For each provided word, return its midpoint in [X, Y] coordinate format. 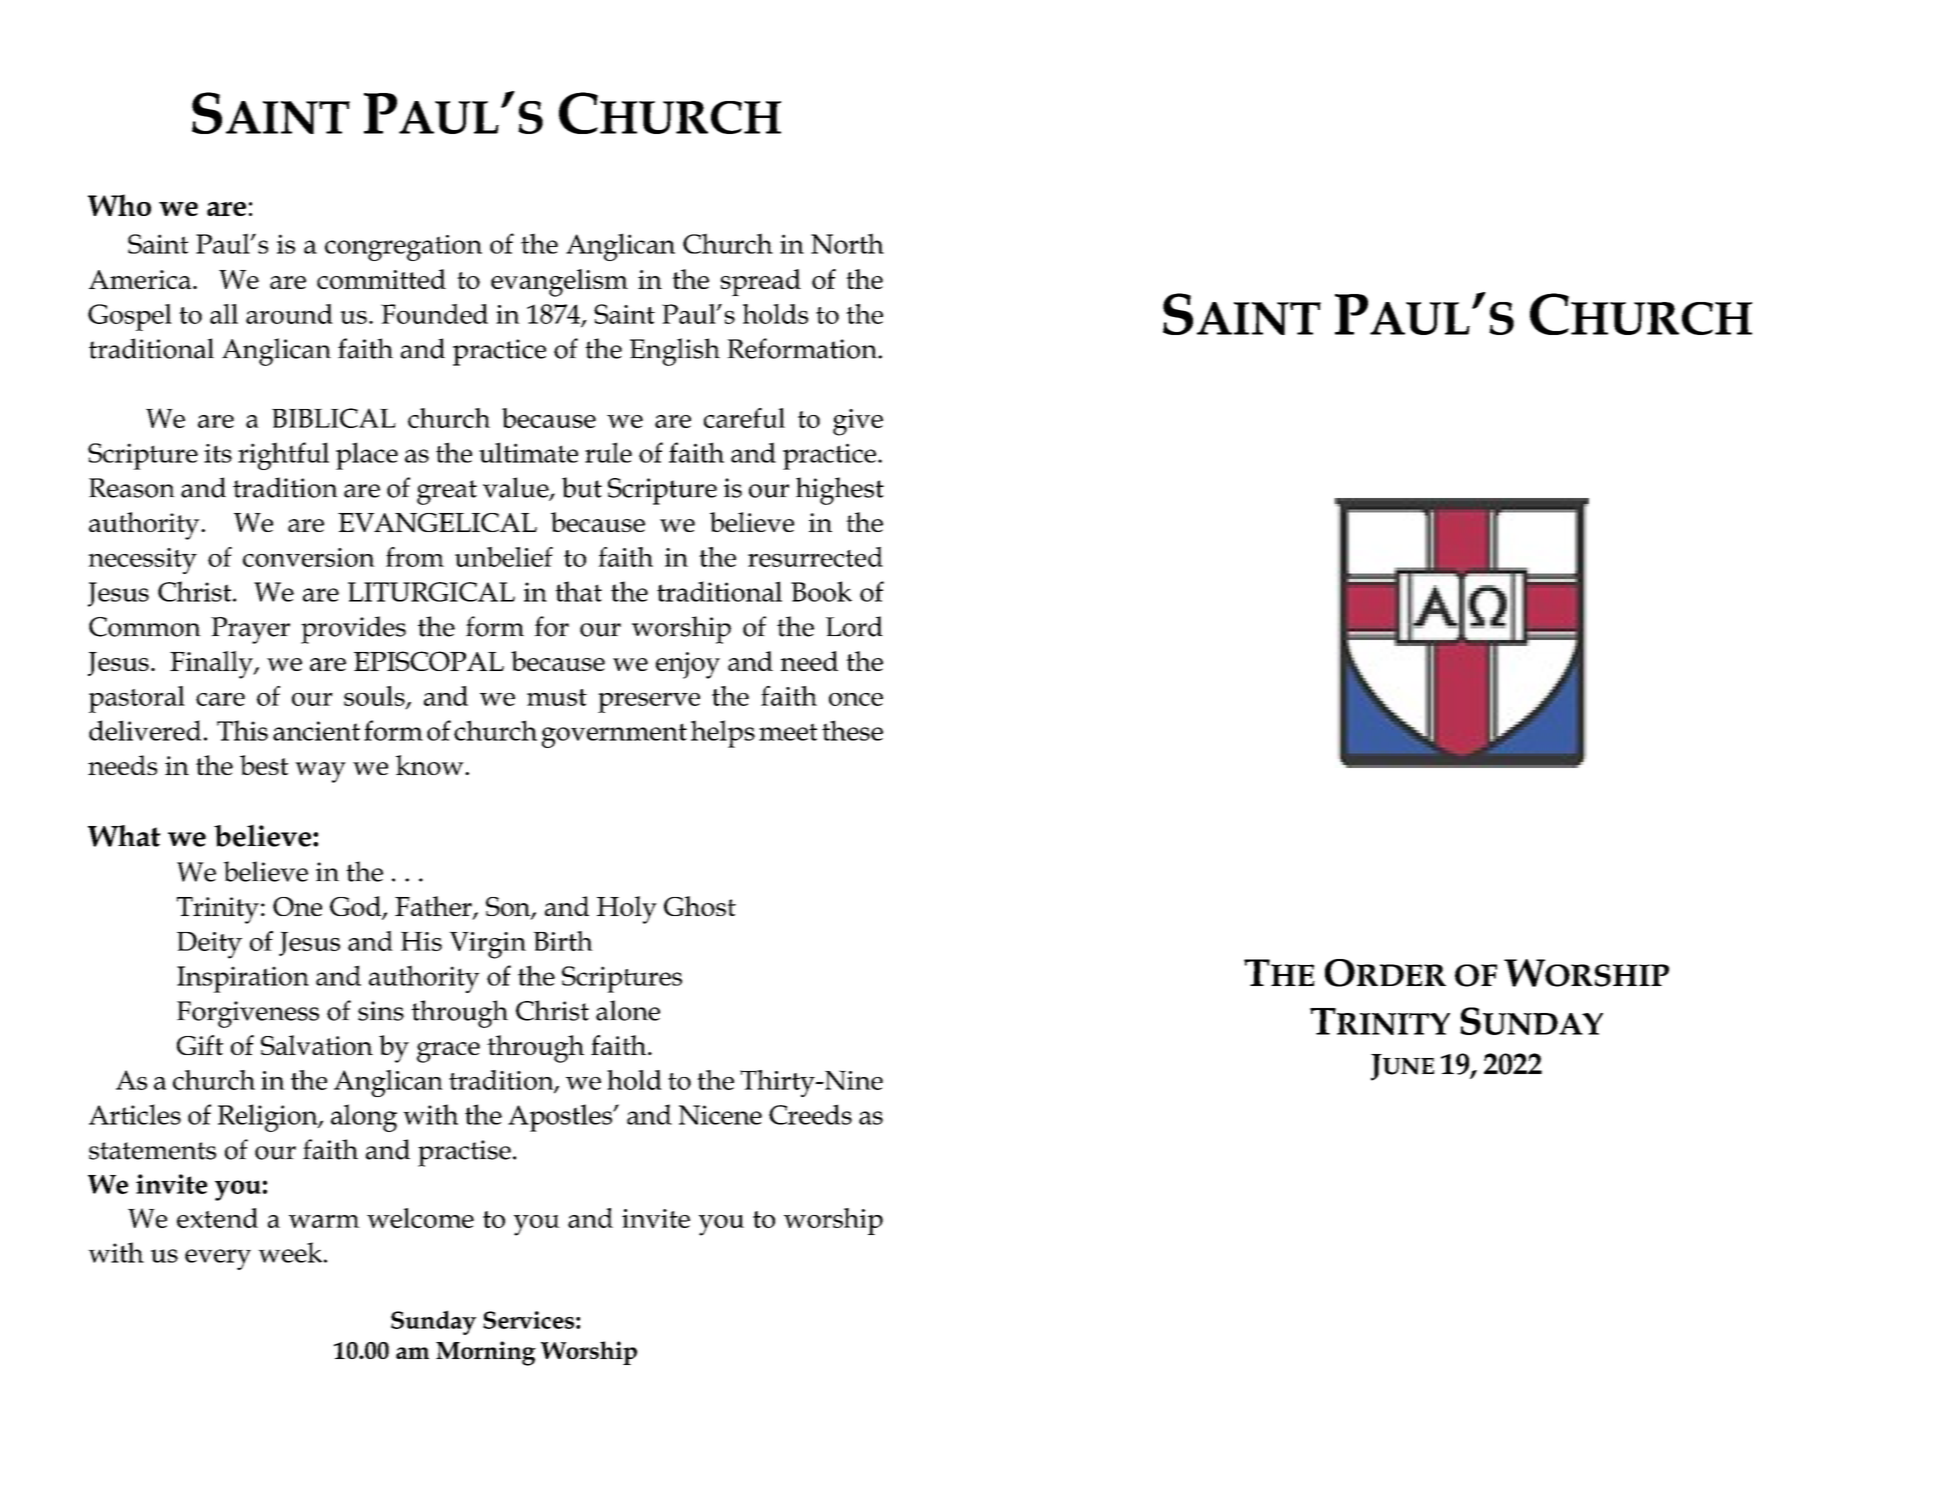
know [431, 765]
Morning [486, 1353]
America [141, 279]
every [218, 1259]
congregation [403, 248]
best [264, 765]
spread [761, 282]
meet [788, 732]
